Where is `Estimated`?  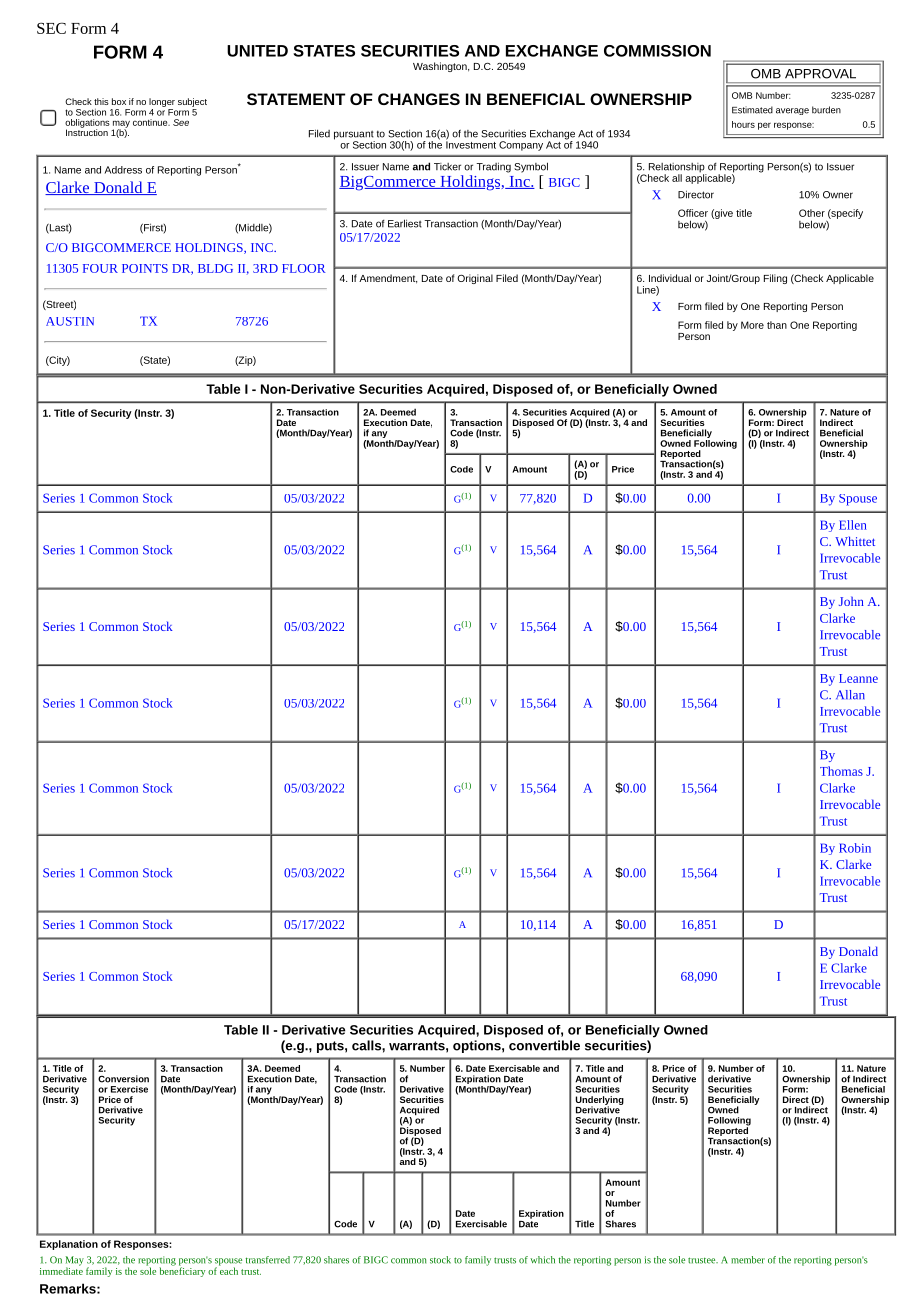
Estimated is located at coordinates (752, 110).
